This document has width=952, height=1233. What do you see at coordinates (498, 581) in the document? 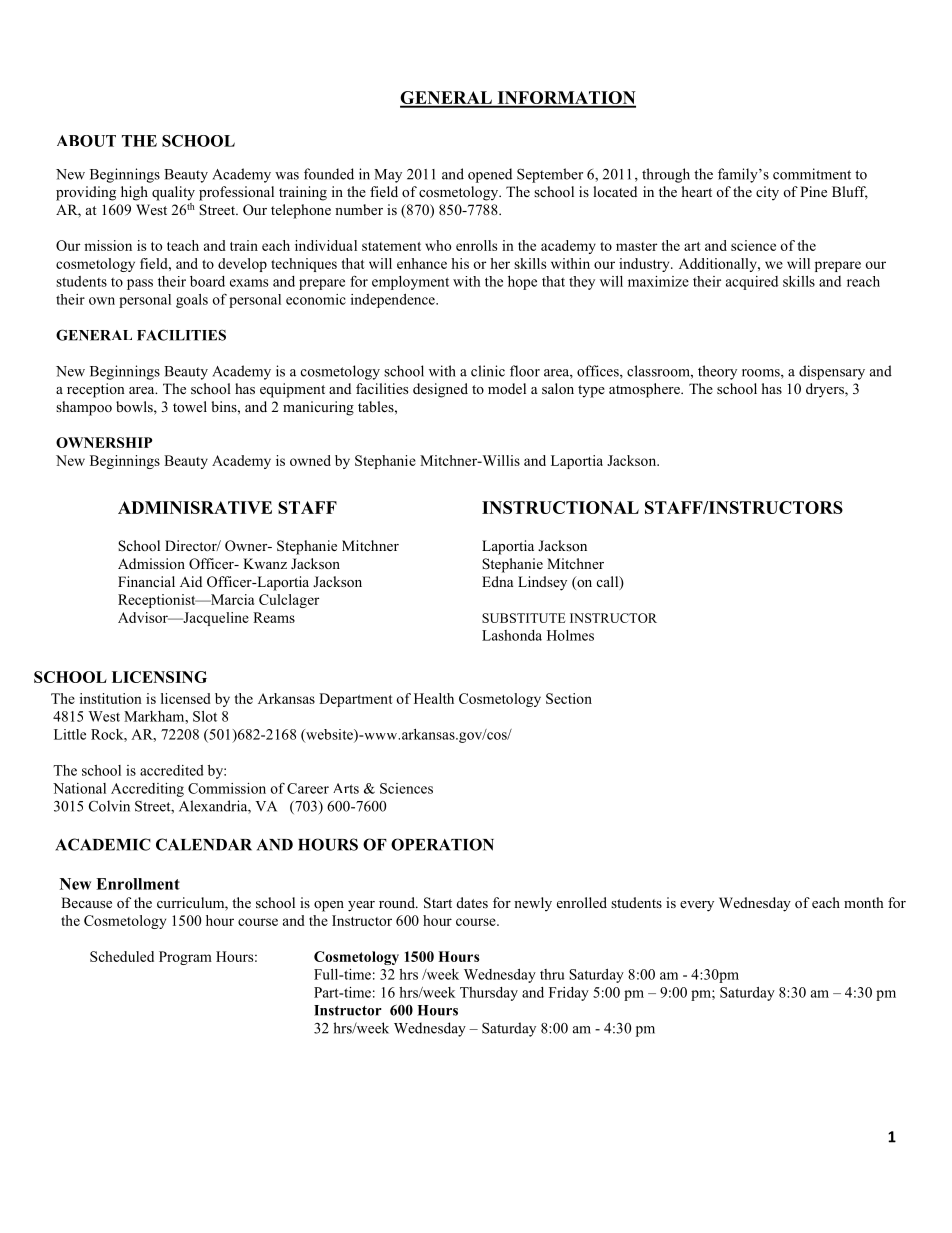
I see `Edna` at bounding box center [498, 581].
